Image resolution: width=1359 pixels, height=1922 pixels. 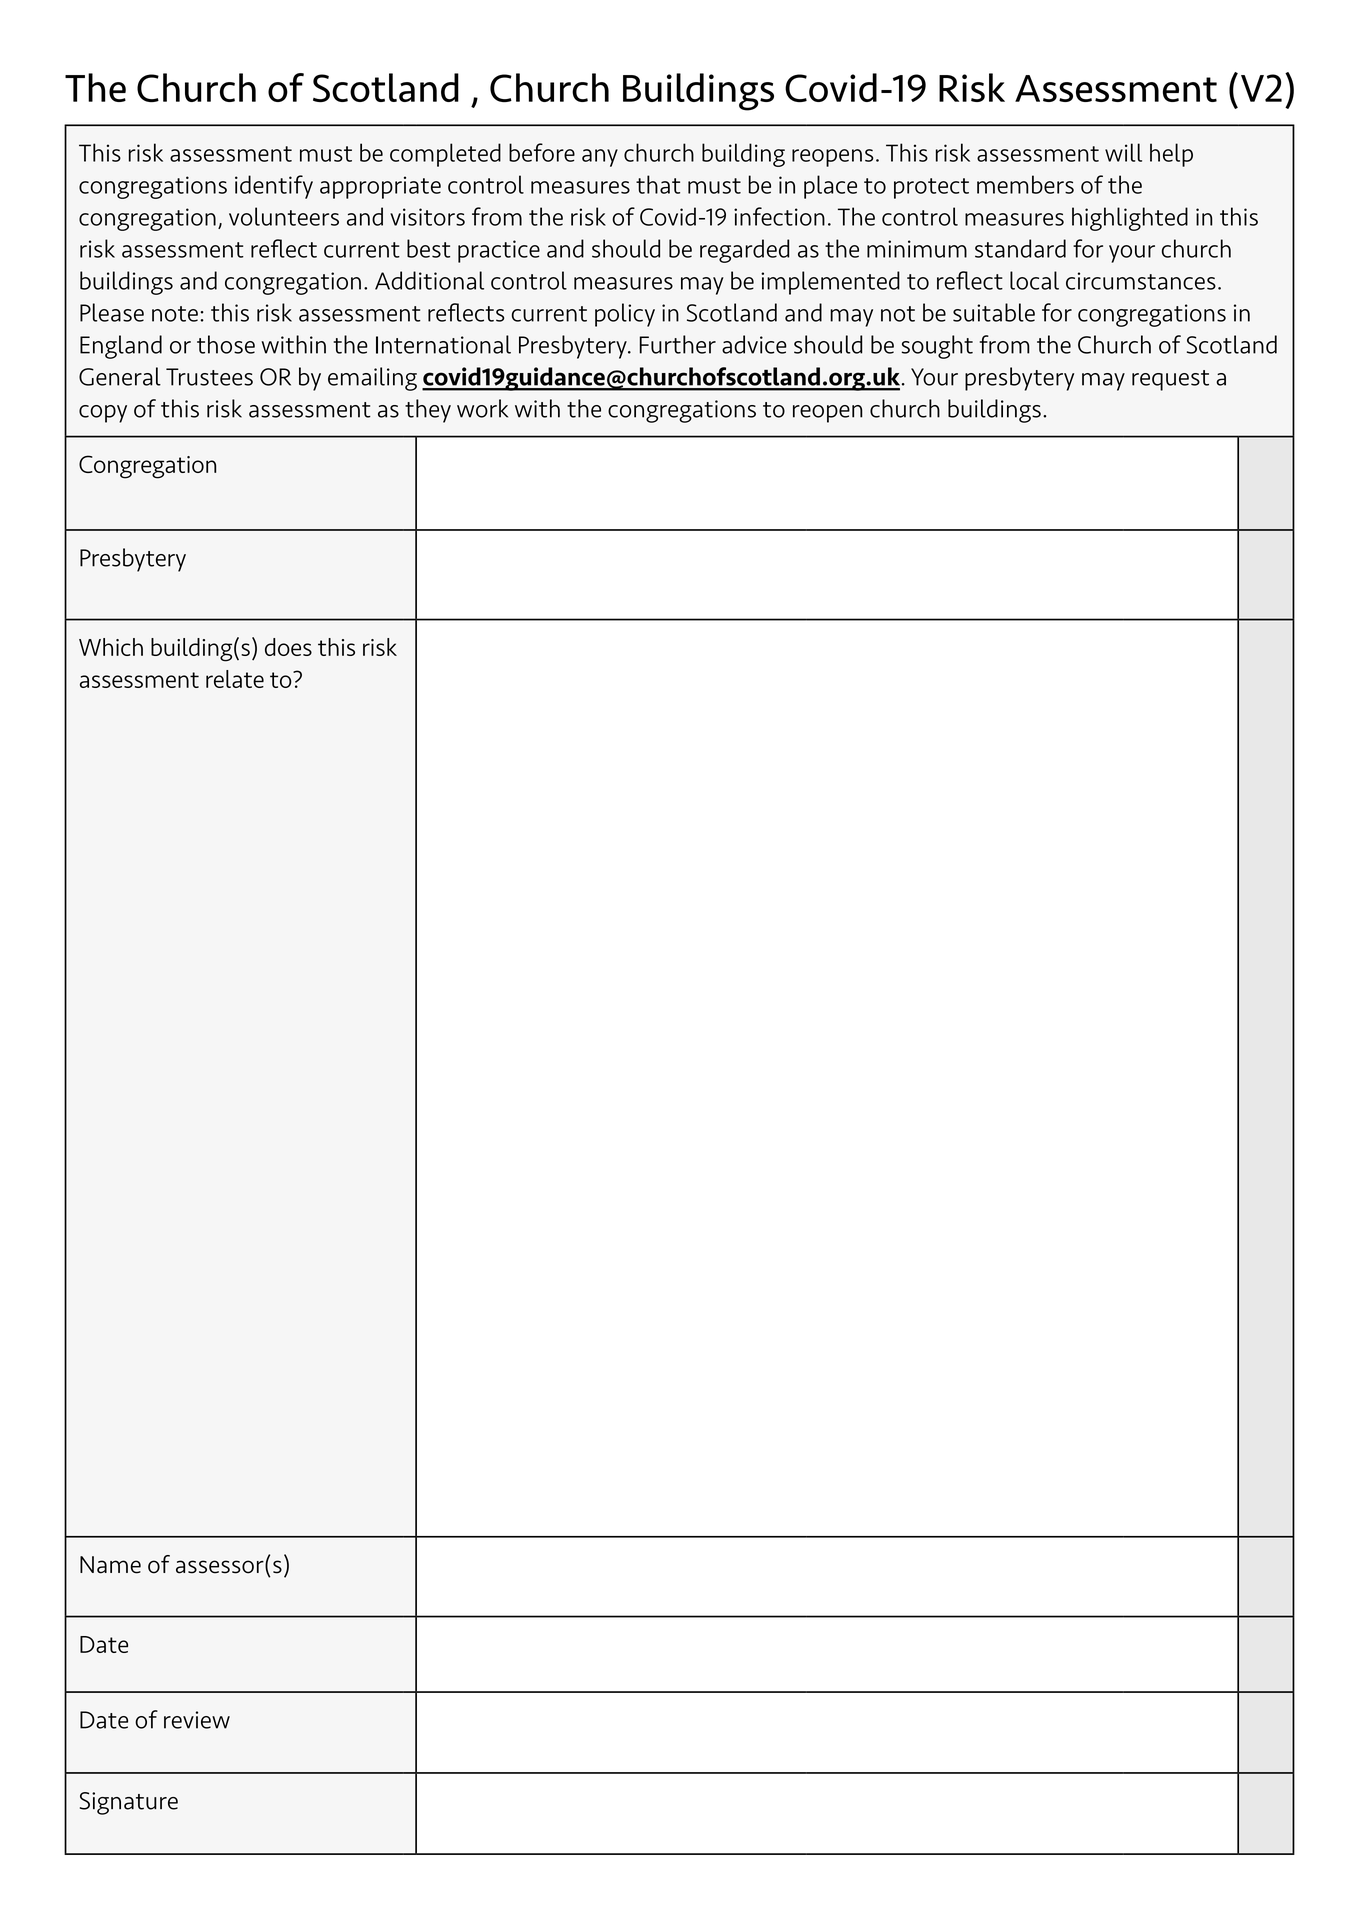 I want to click on Name, so click(x=110, y=1565).
